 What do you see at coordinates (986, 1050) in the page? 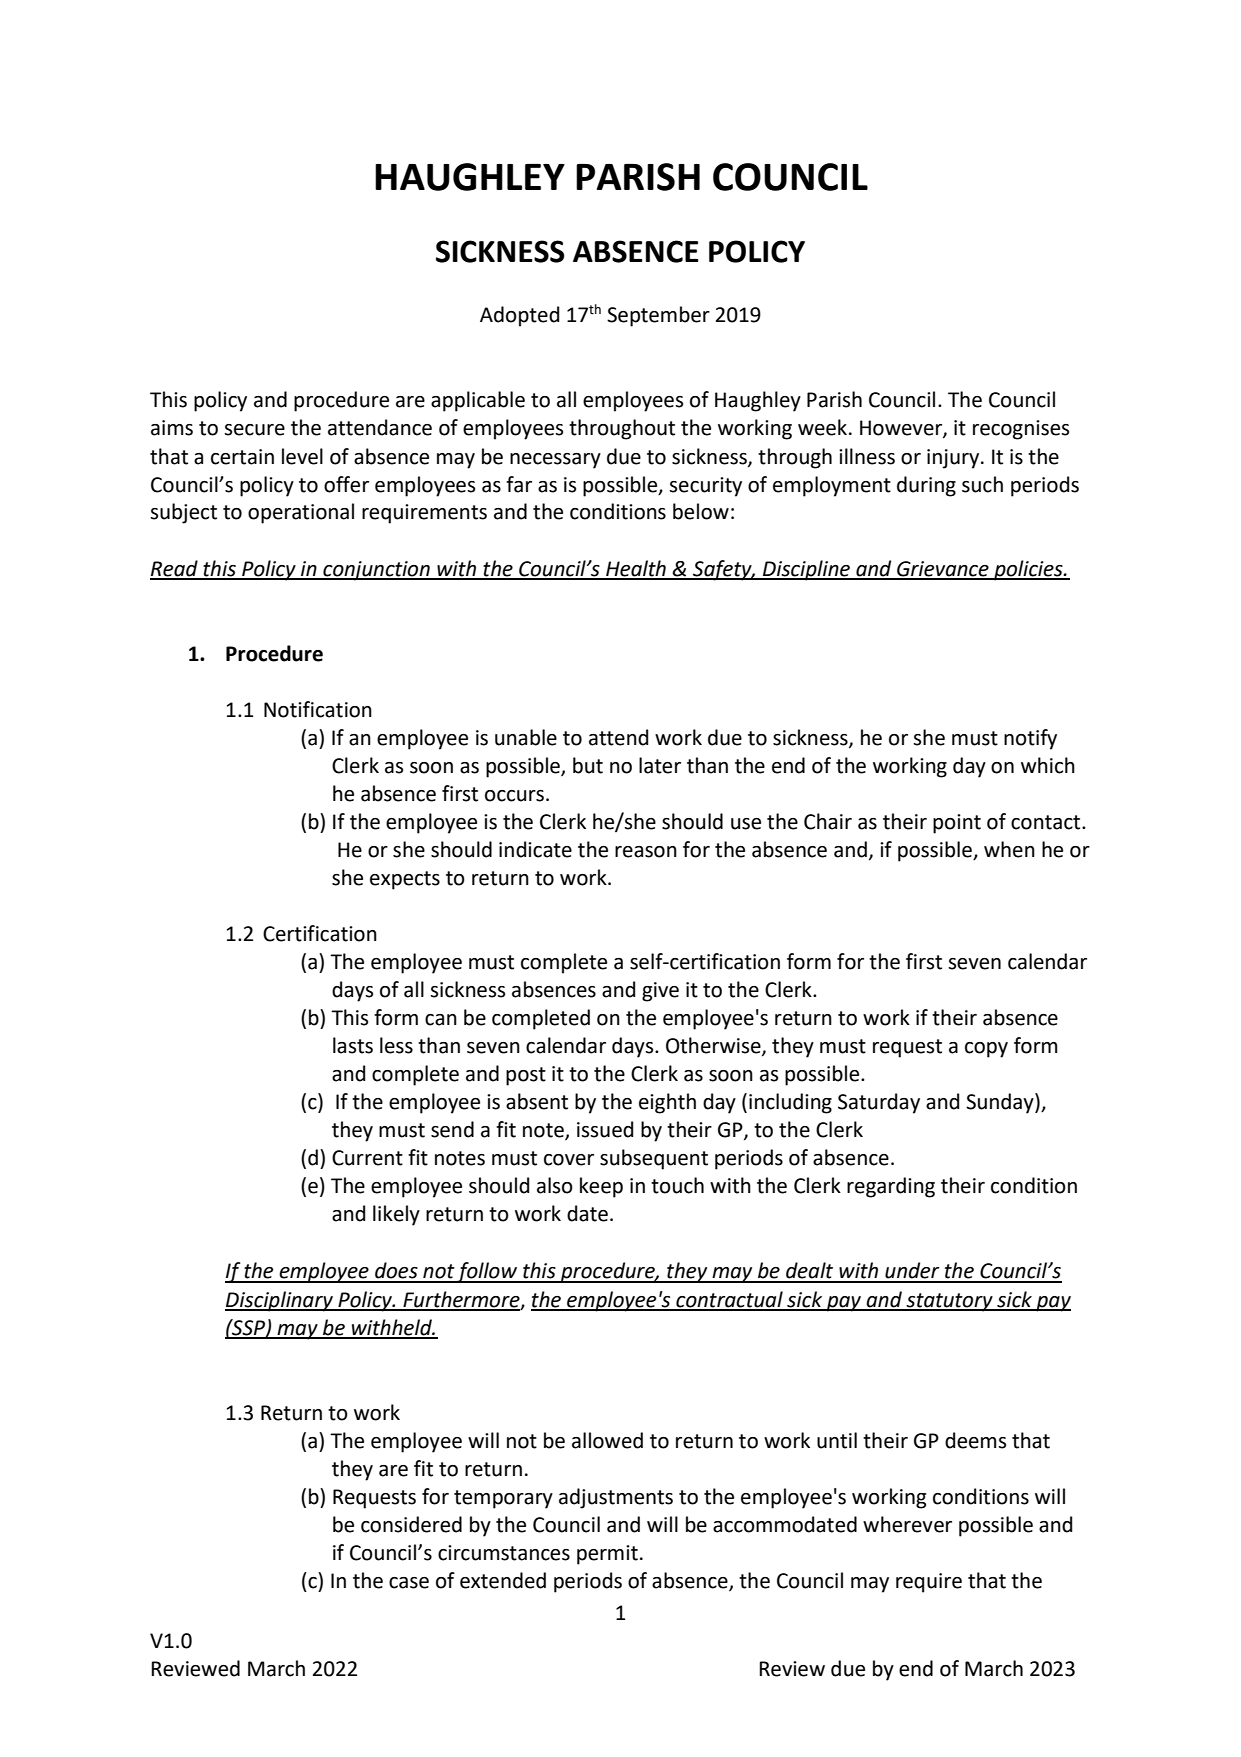
I see `copy` at bounding box center [986, 1050].
